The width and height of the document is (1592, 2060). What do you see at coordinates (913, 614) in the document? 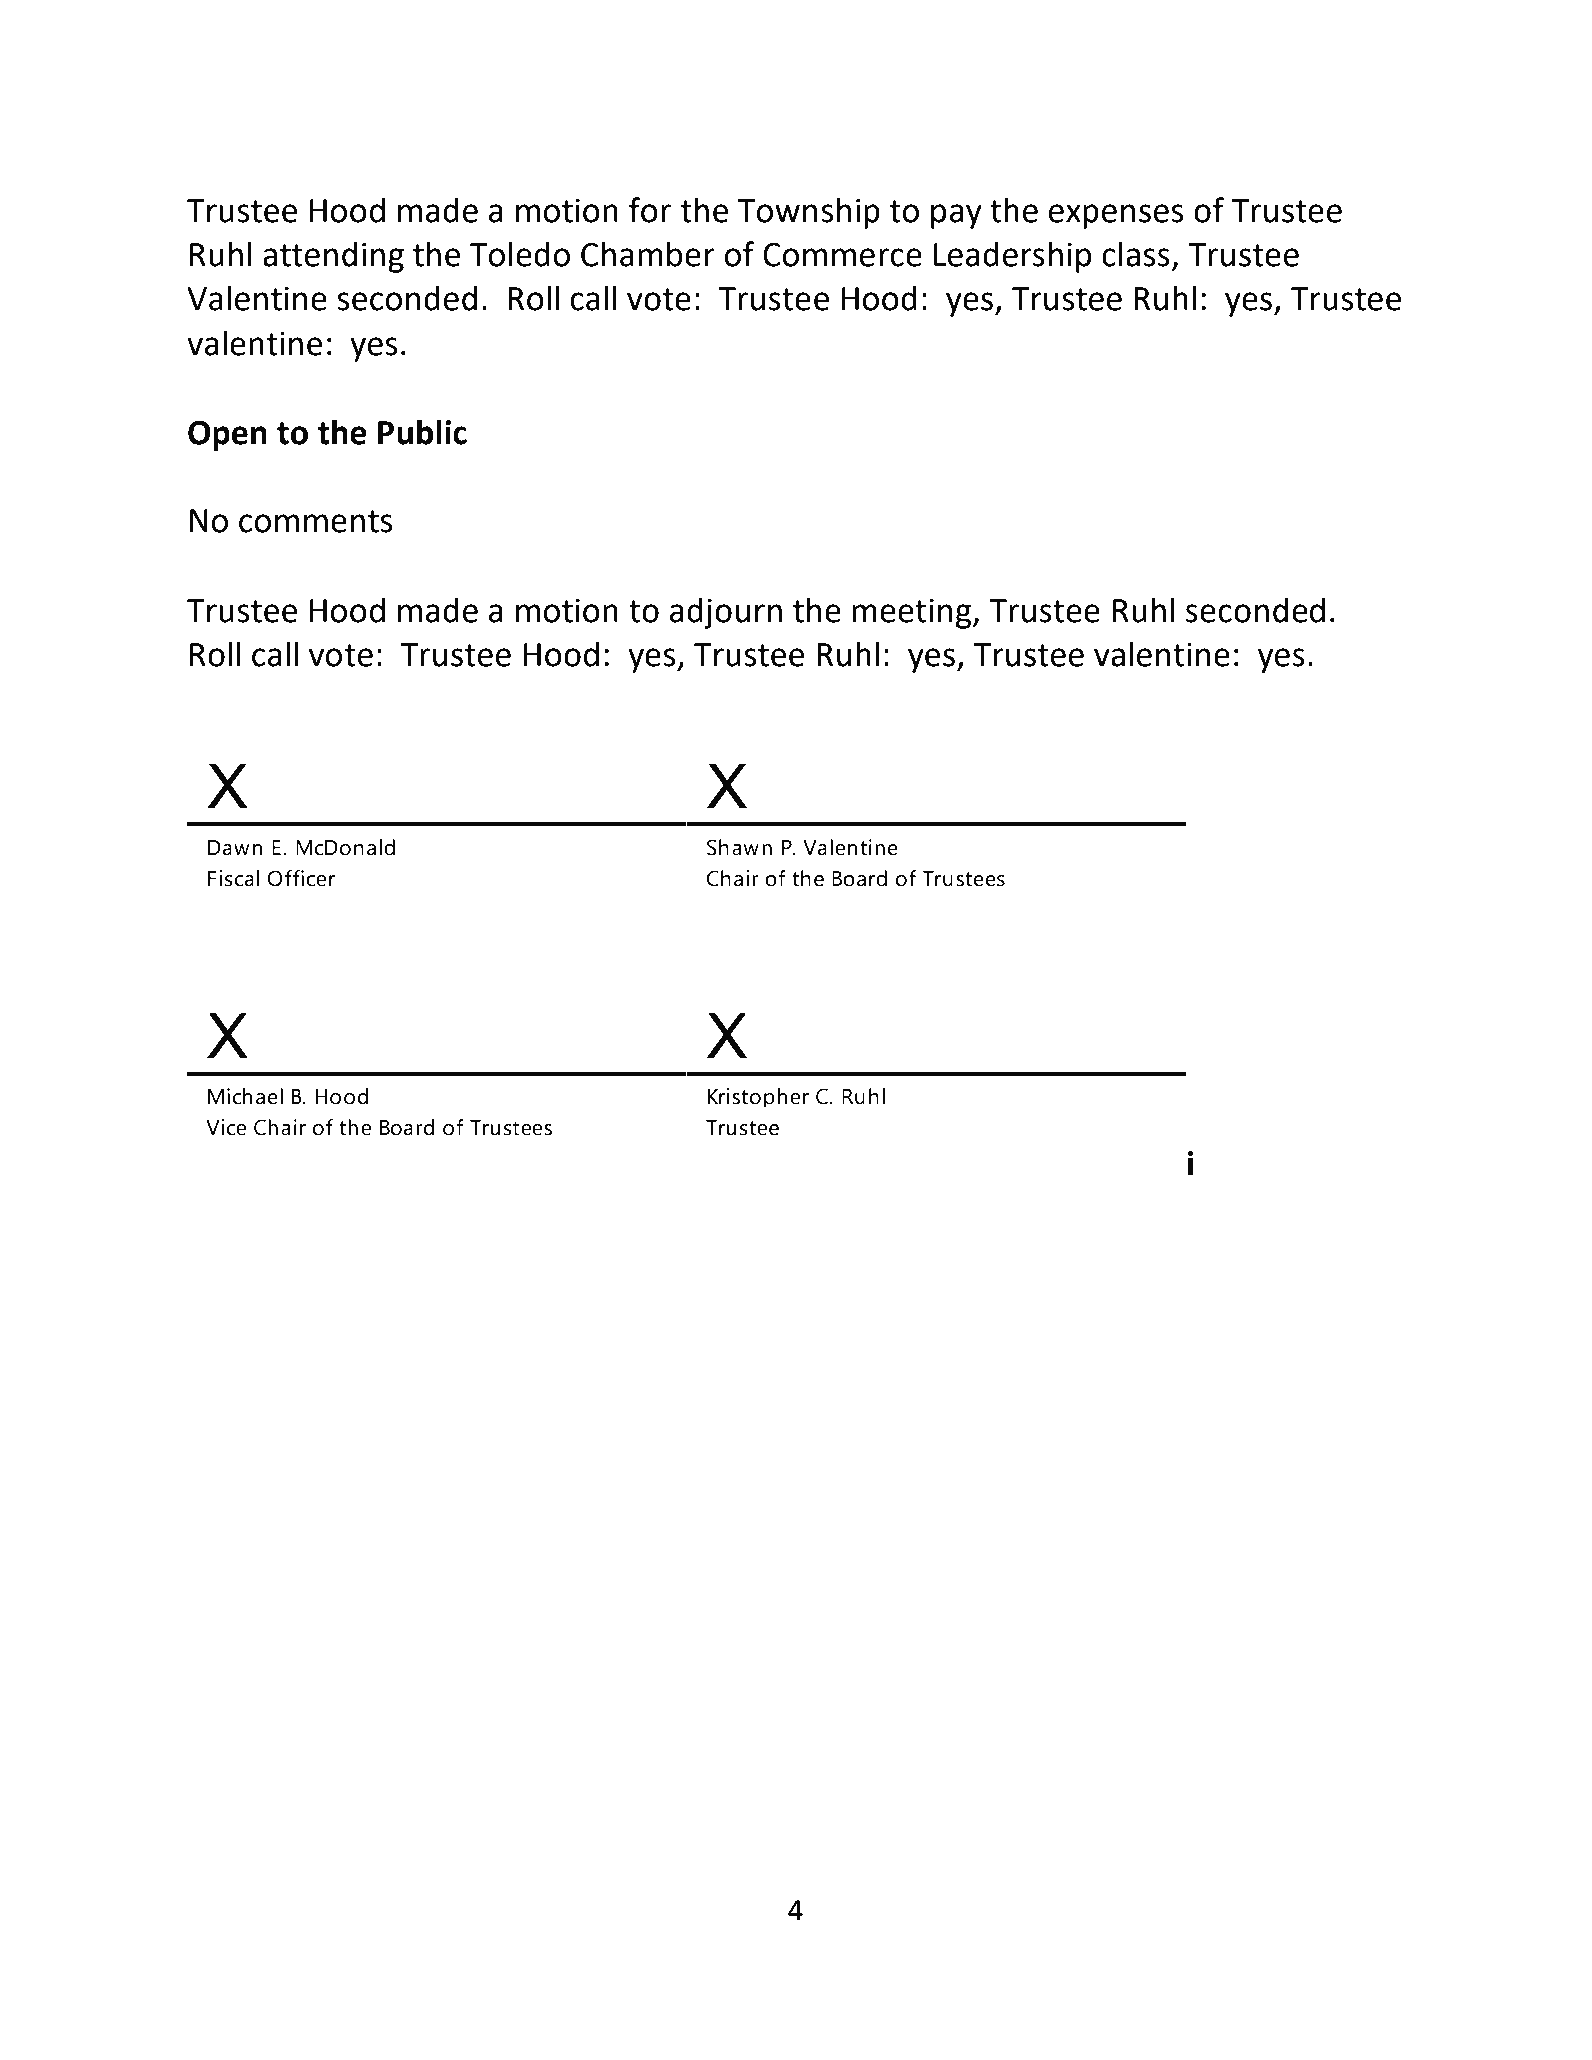
I see `meeting` at bounding box center [913, 614].
